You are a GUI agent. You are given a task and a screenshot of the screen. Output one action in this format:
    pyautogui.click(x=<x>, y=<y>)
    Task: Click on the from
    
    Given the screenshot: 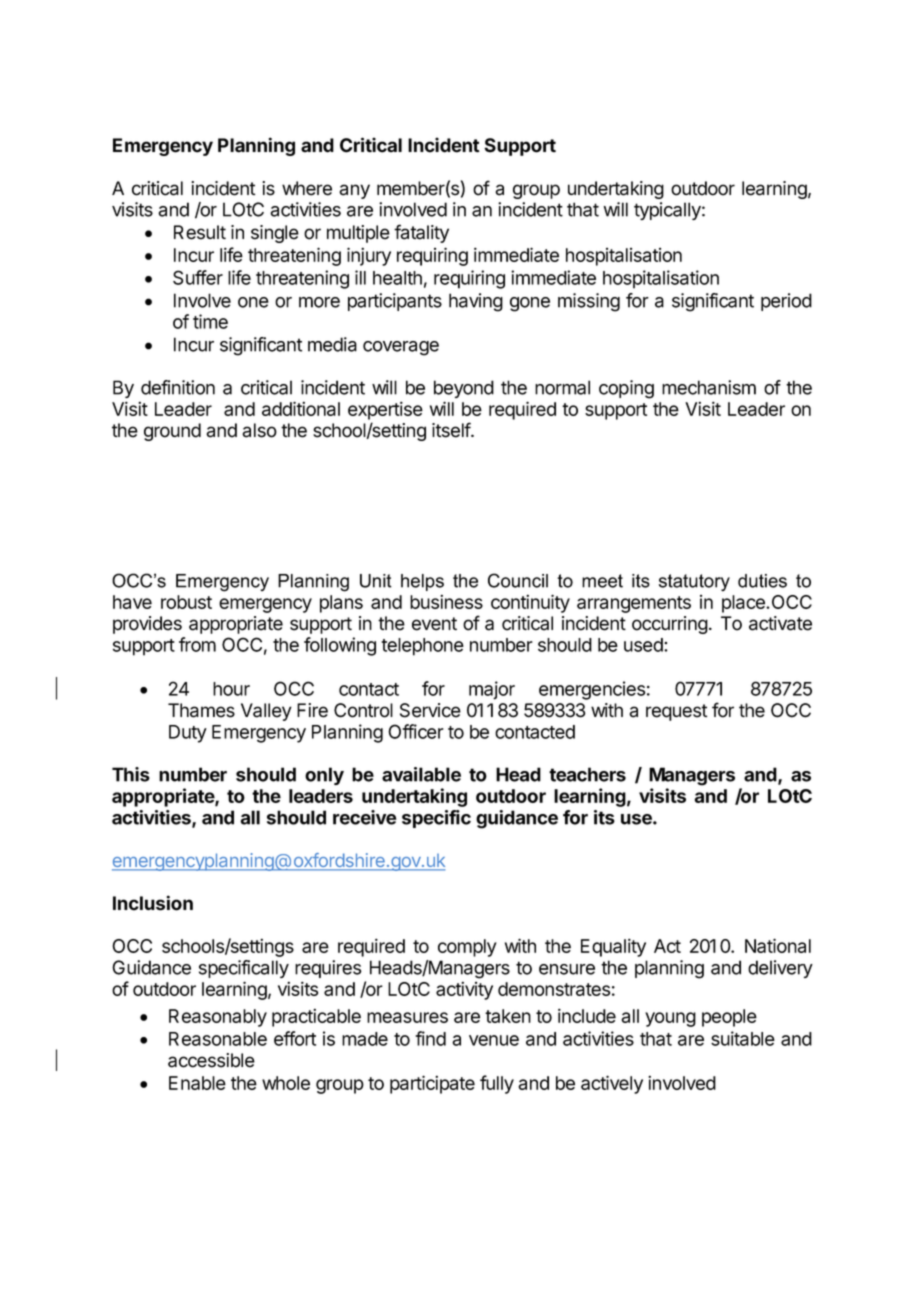 What is the action you would take?
    pyautogui.click(x=197, y=644)
